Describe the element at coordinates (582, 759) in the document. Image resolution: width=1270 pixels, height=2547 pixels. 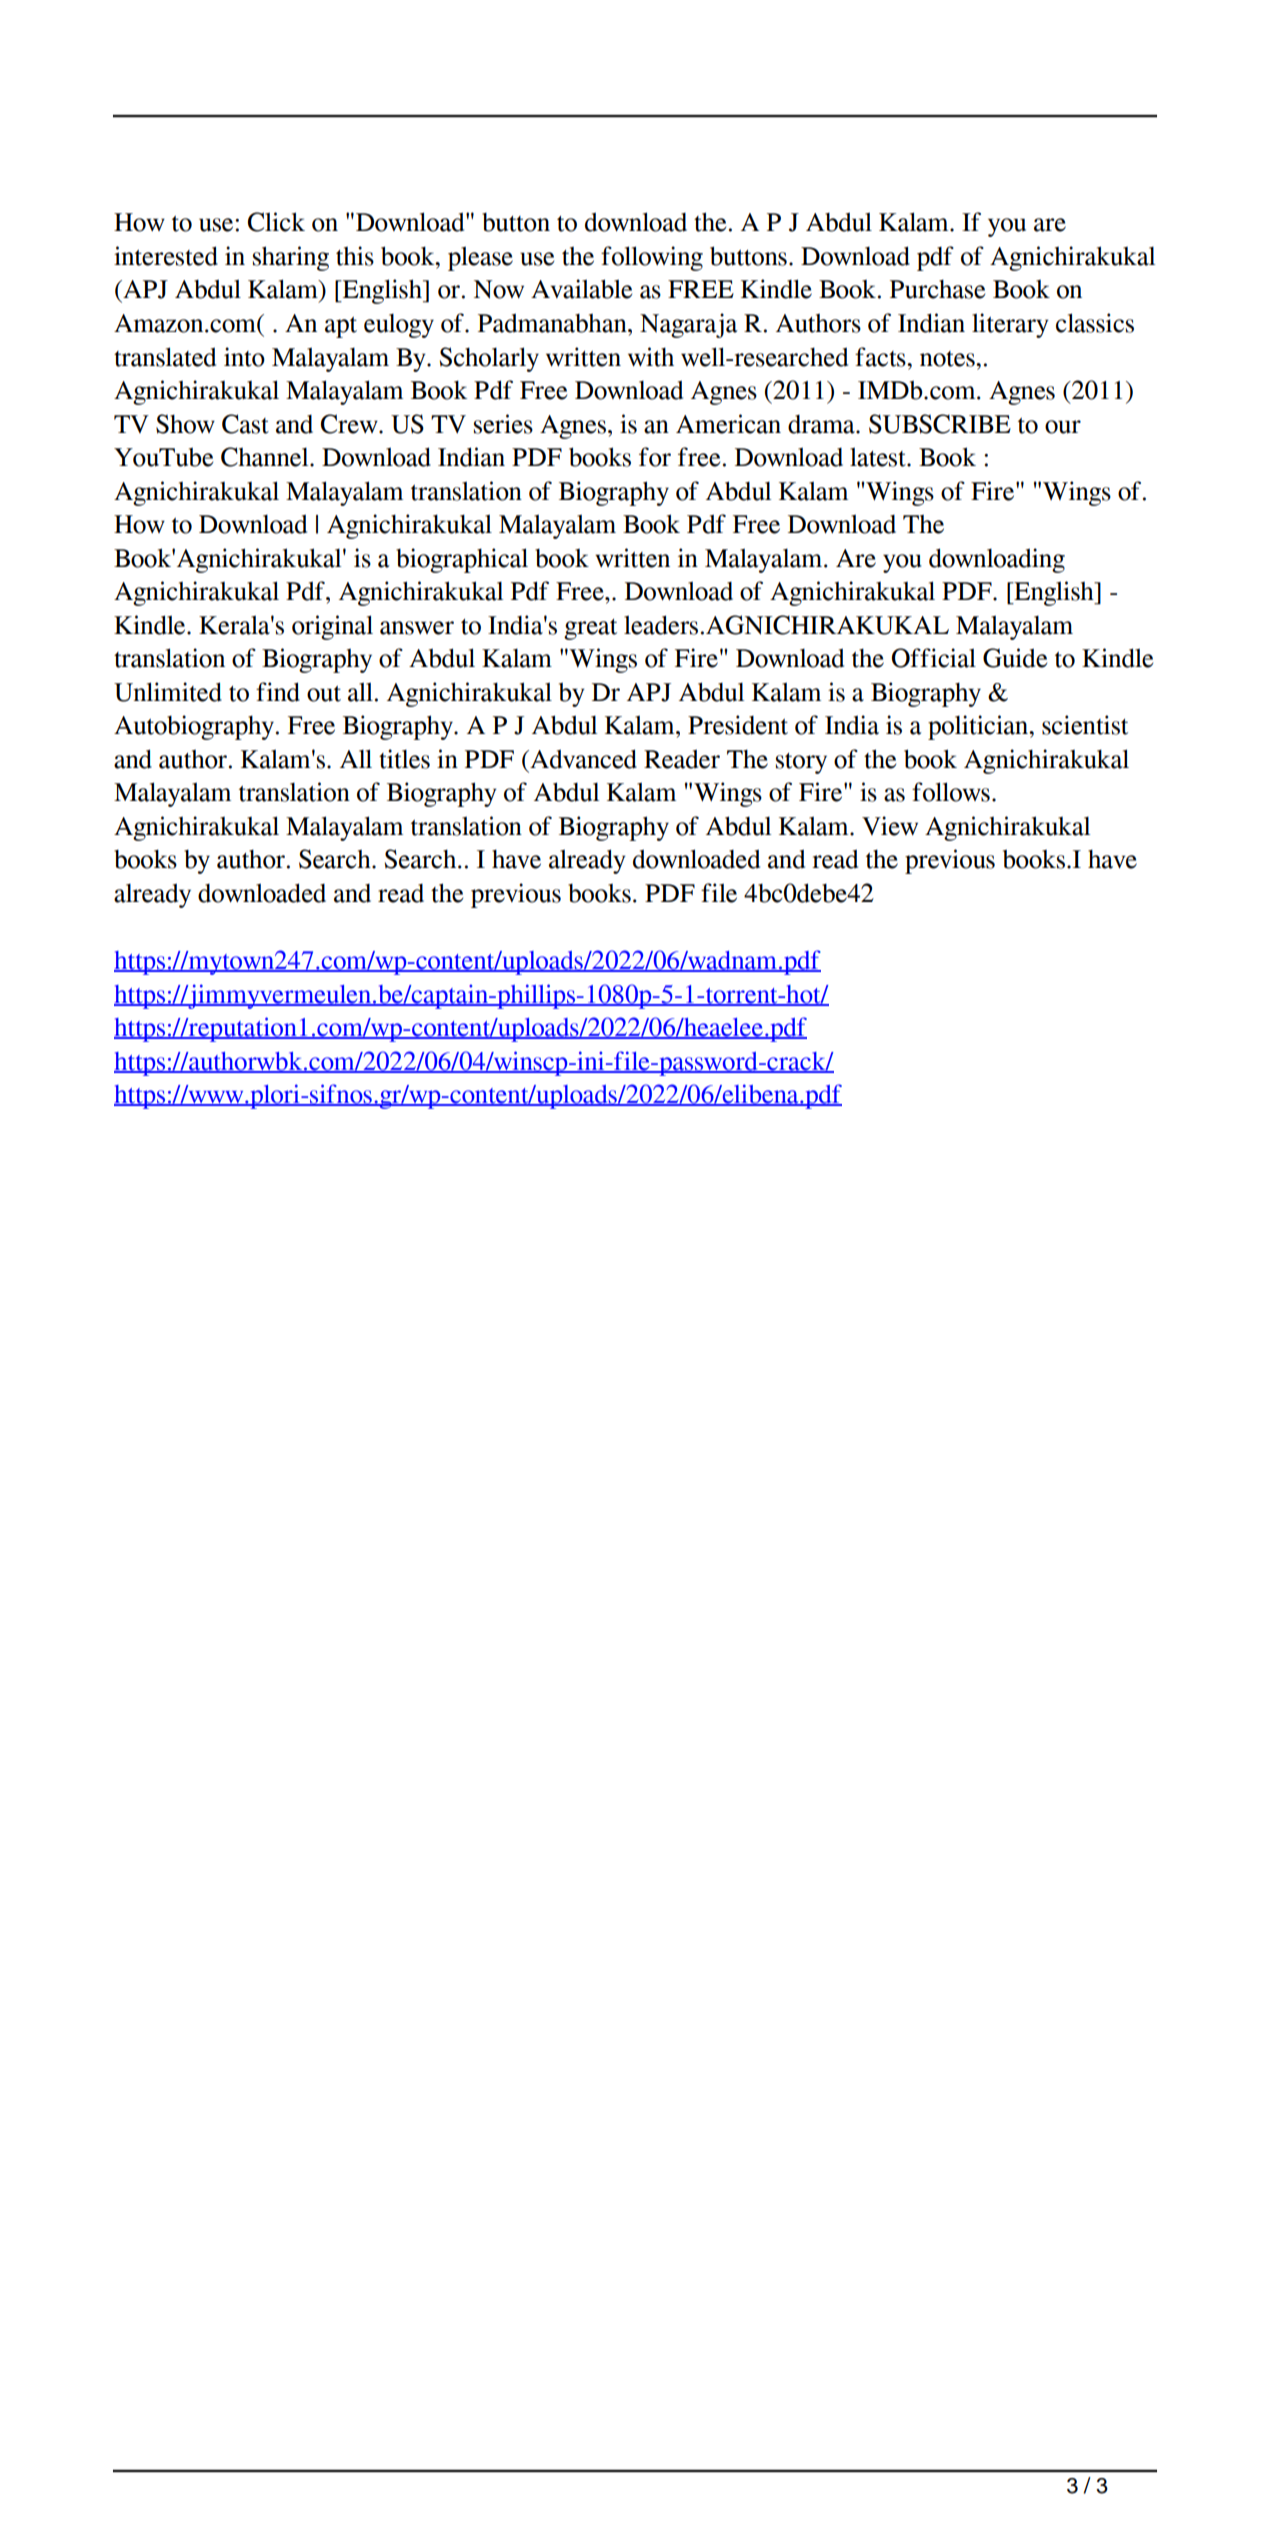
I see `Advanced` at that location.
